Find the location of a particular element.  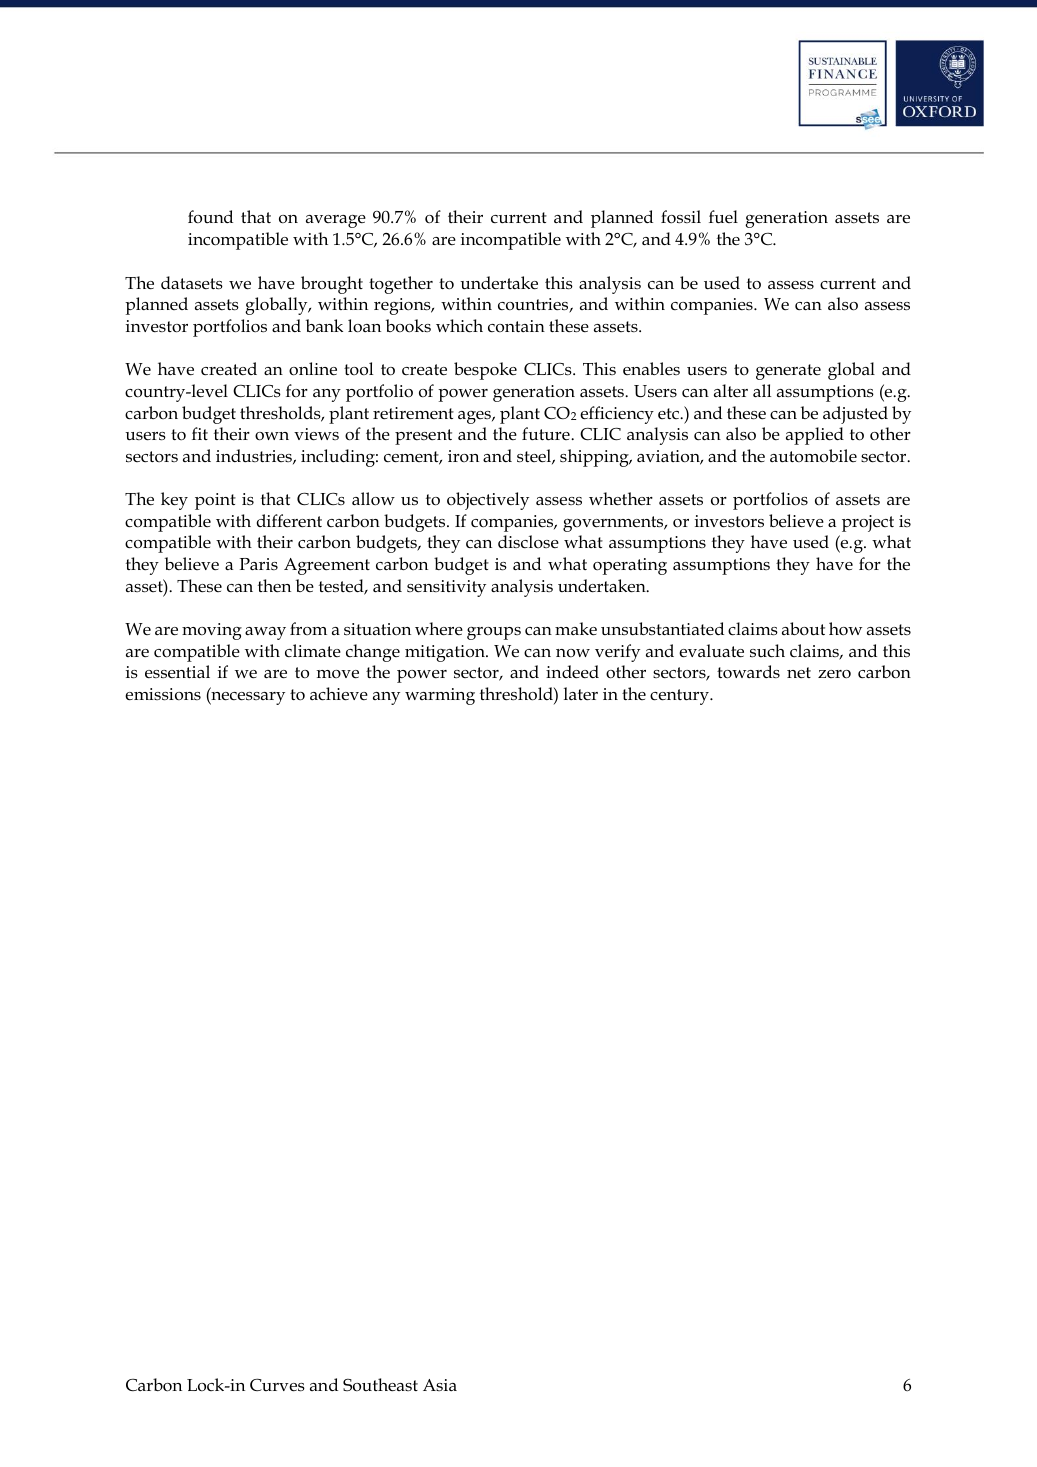

achieve is located at coordinates (339, 694).
